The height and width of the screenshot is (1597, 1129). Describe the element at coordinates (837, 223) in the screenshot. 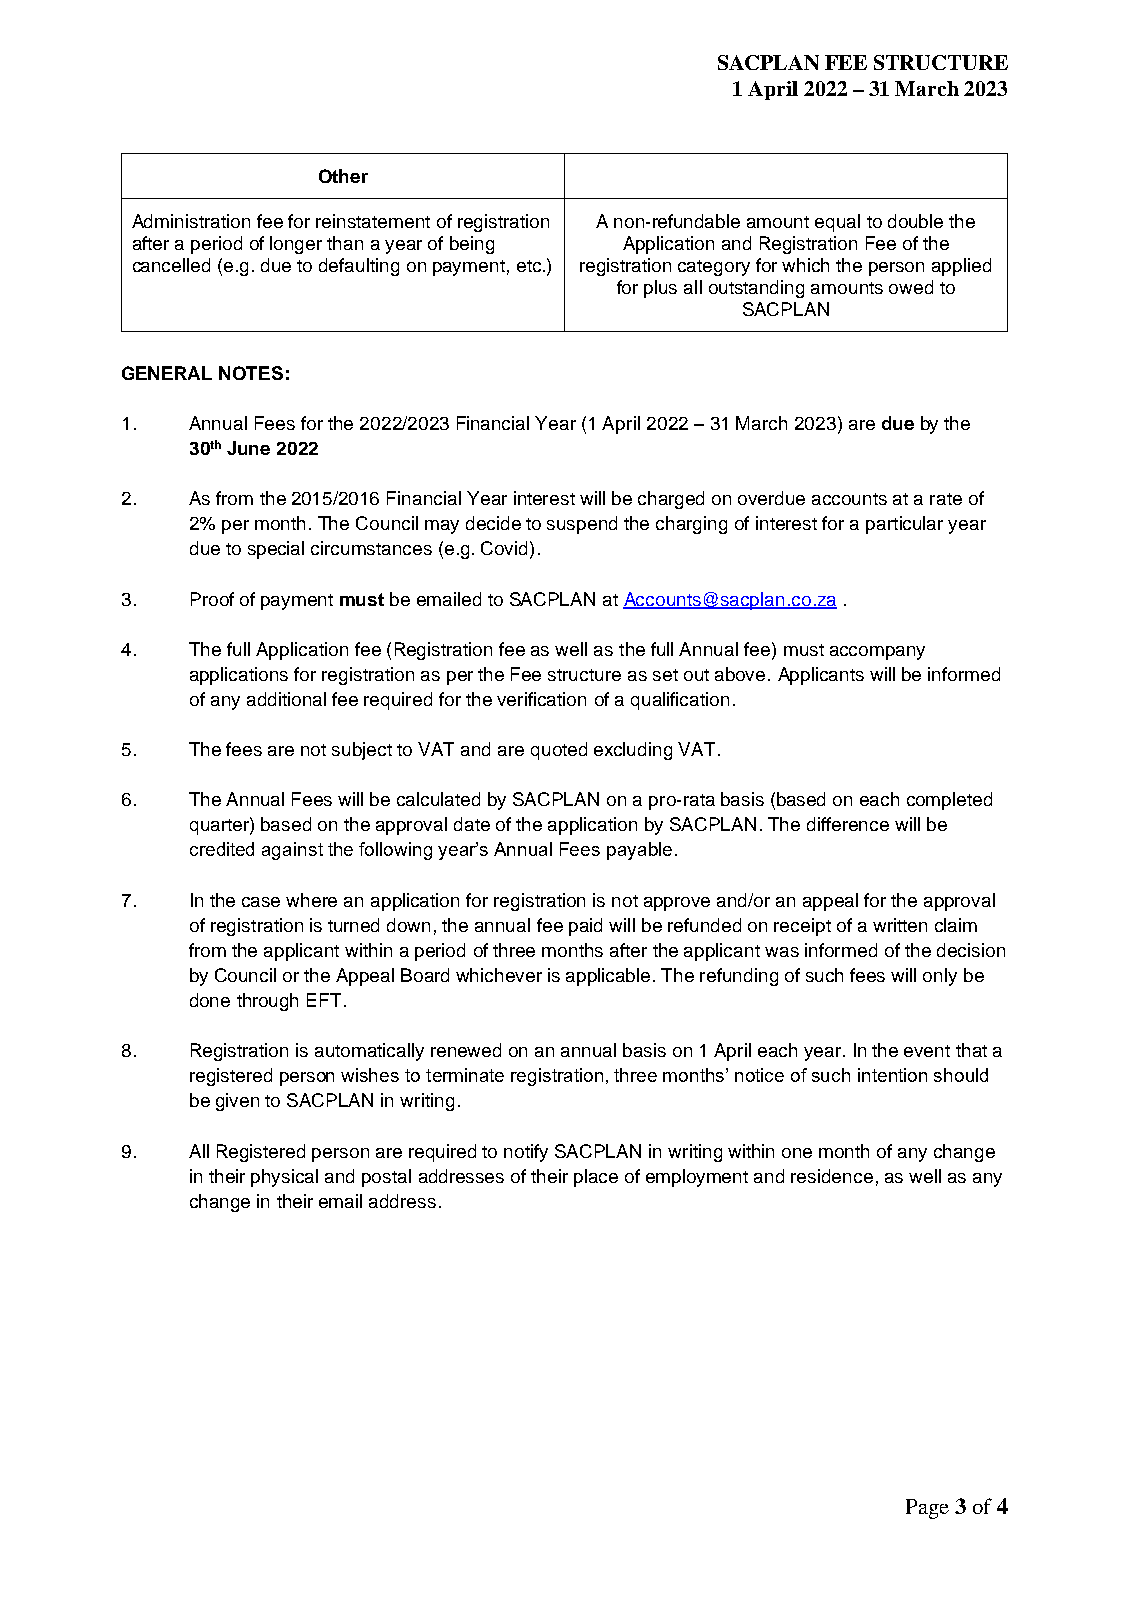

I see `equal` at that location.
